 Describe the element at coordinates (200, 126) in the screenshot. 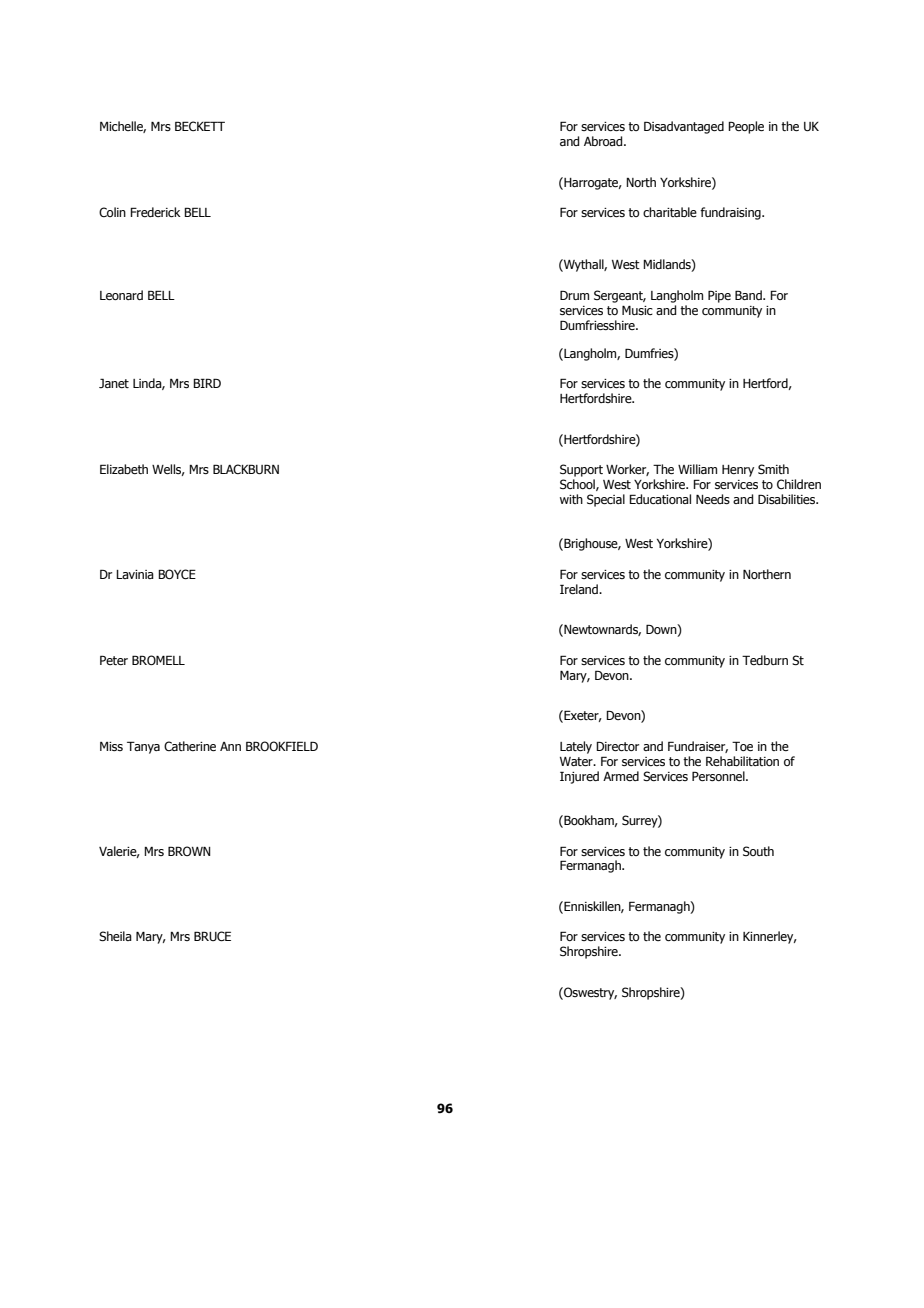

I see `BECKETT` at that location.
